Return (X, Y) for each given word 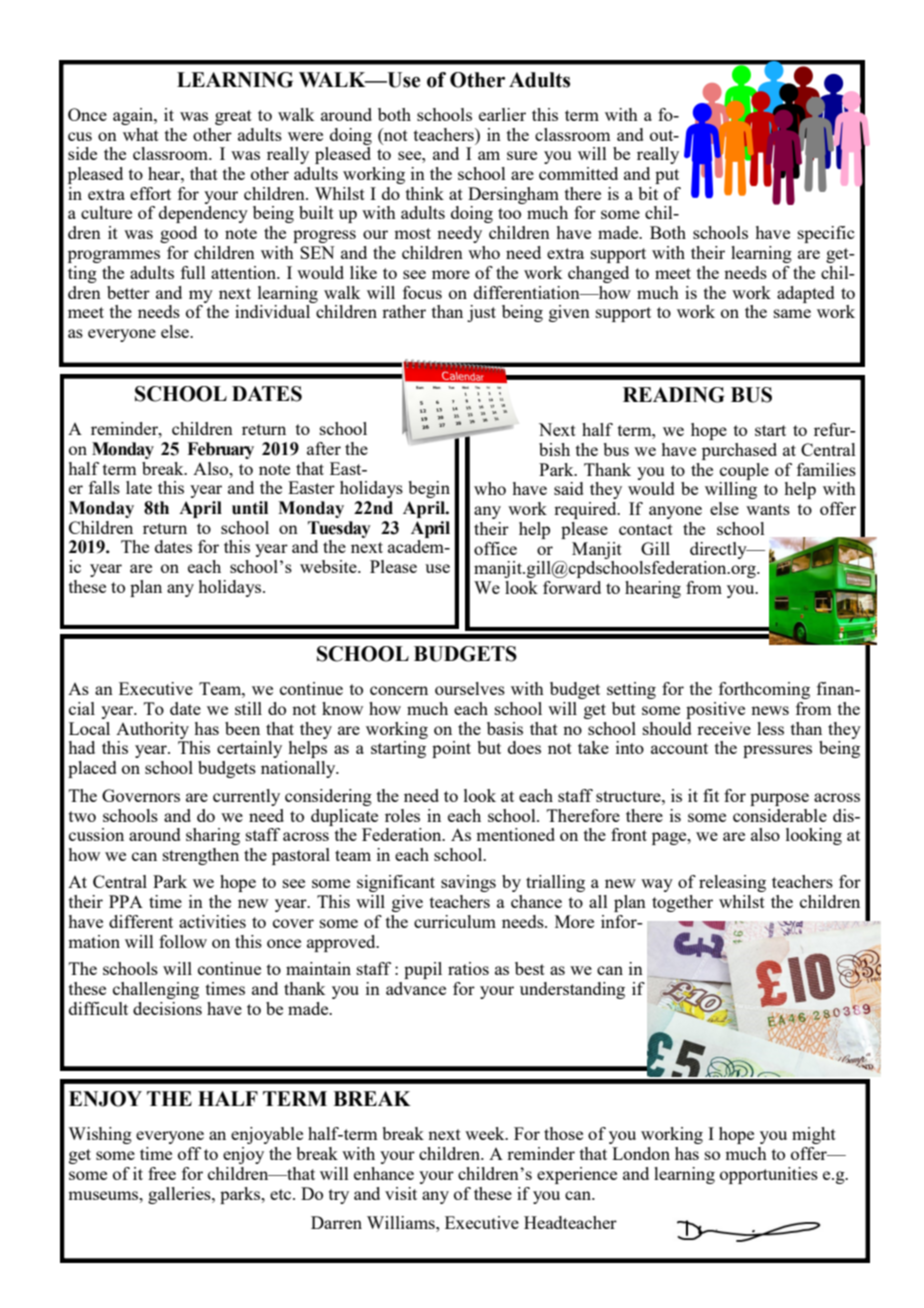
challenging (156, 990)
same (792, 313)
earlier (502, 114)
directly (719, 550)
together (682, 903)
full (193, 272)
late (139, 487)
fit (711, 795)
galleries (180, 1195)
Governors (141, 795)
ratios (468, 968)
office (495, 548)
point (451, 749)
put (667, 176)
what (141, 134)
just (481, 313)
